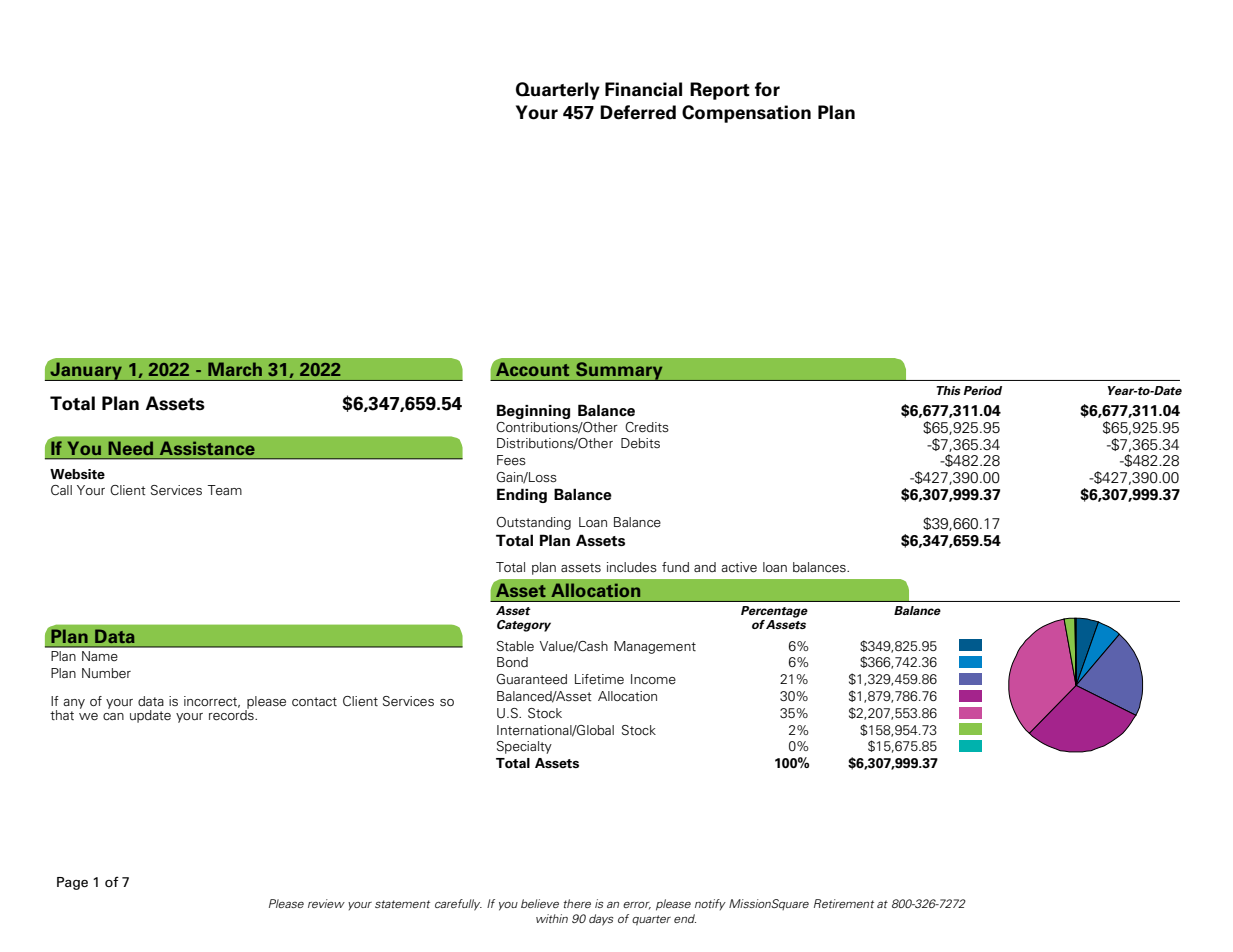  I want to click on for, so click(767, 89).
